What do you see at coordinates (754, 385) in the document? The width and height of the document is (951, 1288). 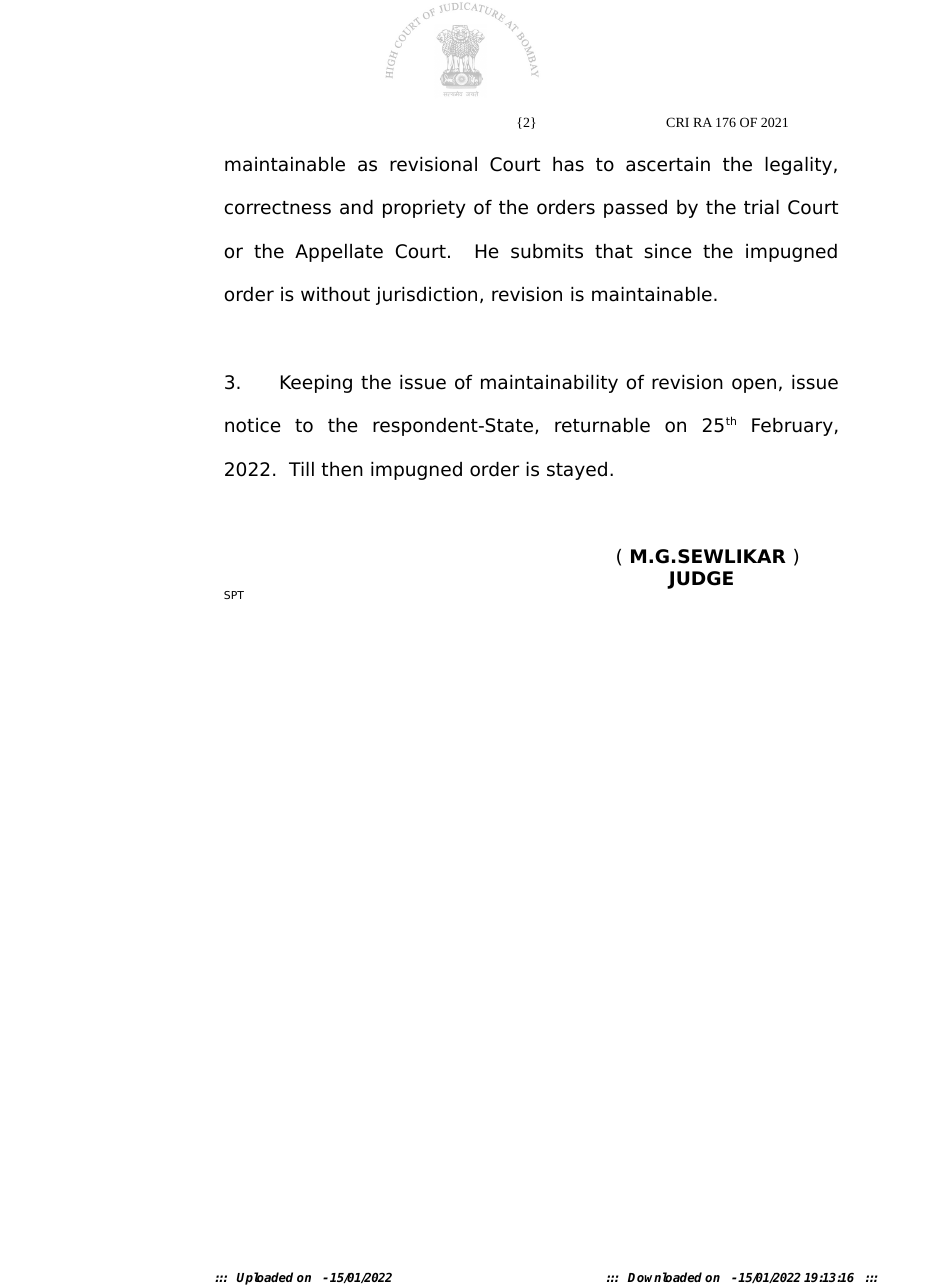 I see `open` at bounding box center [754, 385].
